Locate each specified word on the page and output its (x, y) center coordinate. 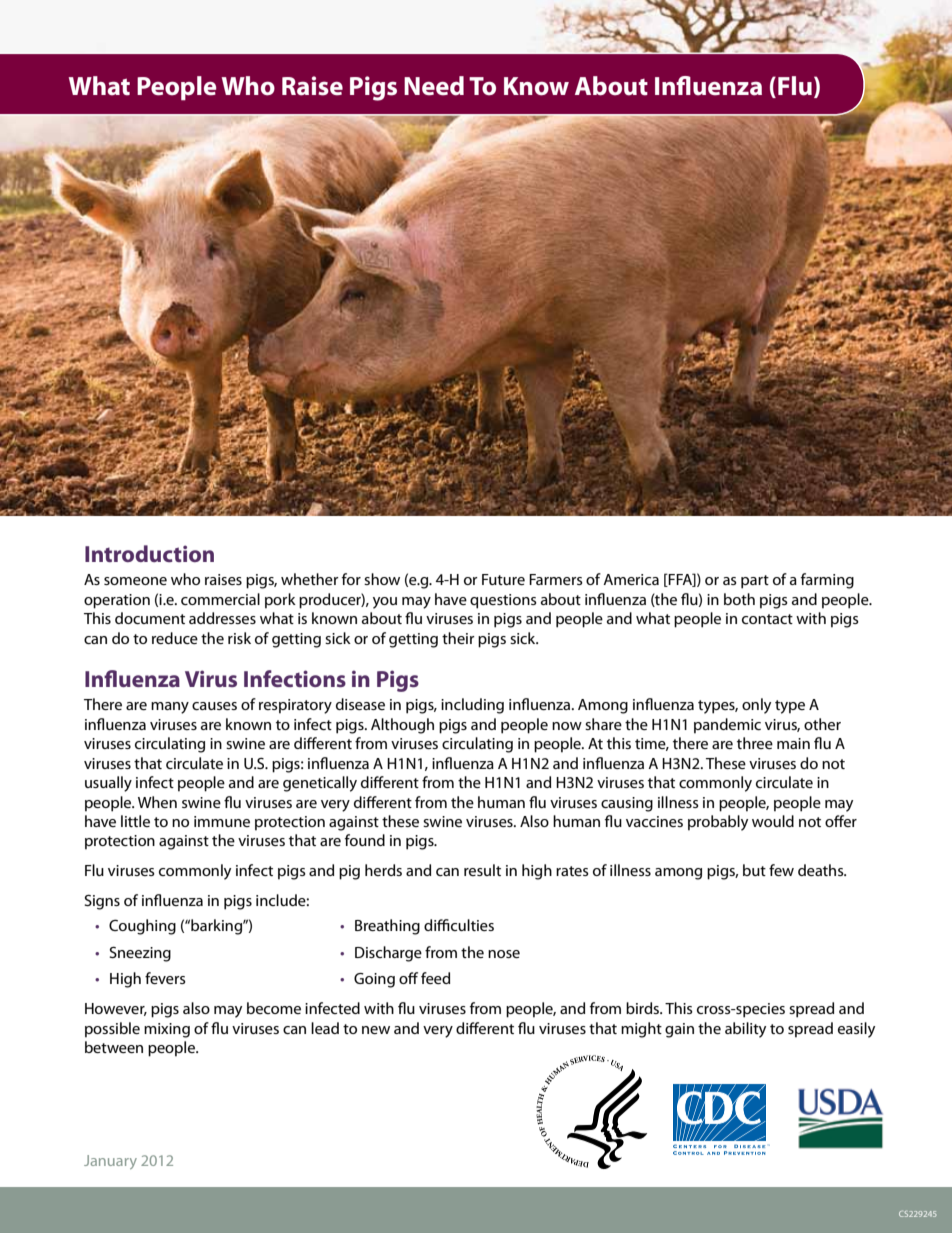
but (754, 870)
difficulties (459, 925)
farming (827, 581)
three (755, 743)
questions (503, 601)
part (755, 582)
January (110, 1162)
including (472, 706)
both (739, 599)
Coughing (142, 927)
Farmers (556, 579)
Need (434, 86)
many (170, 708)
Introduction (149, 553)
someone (135, 581)
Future (503, 579)
